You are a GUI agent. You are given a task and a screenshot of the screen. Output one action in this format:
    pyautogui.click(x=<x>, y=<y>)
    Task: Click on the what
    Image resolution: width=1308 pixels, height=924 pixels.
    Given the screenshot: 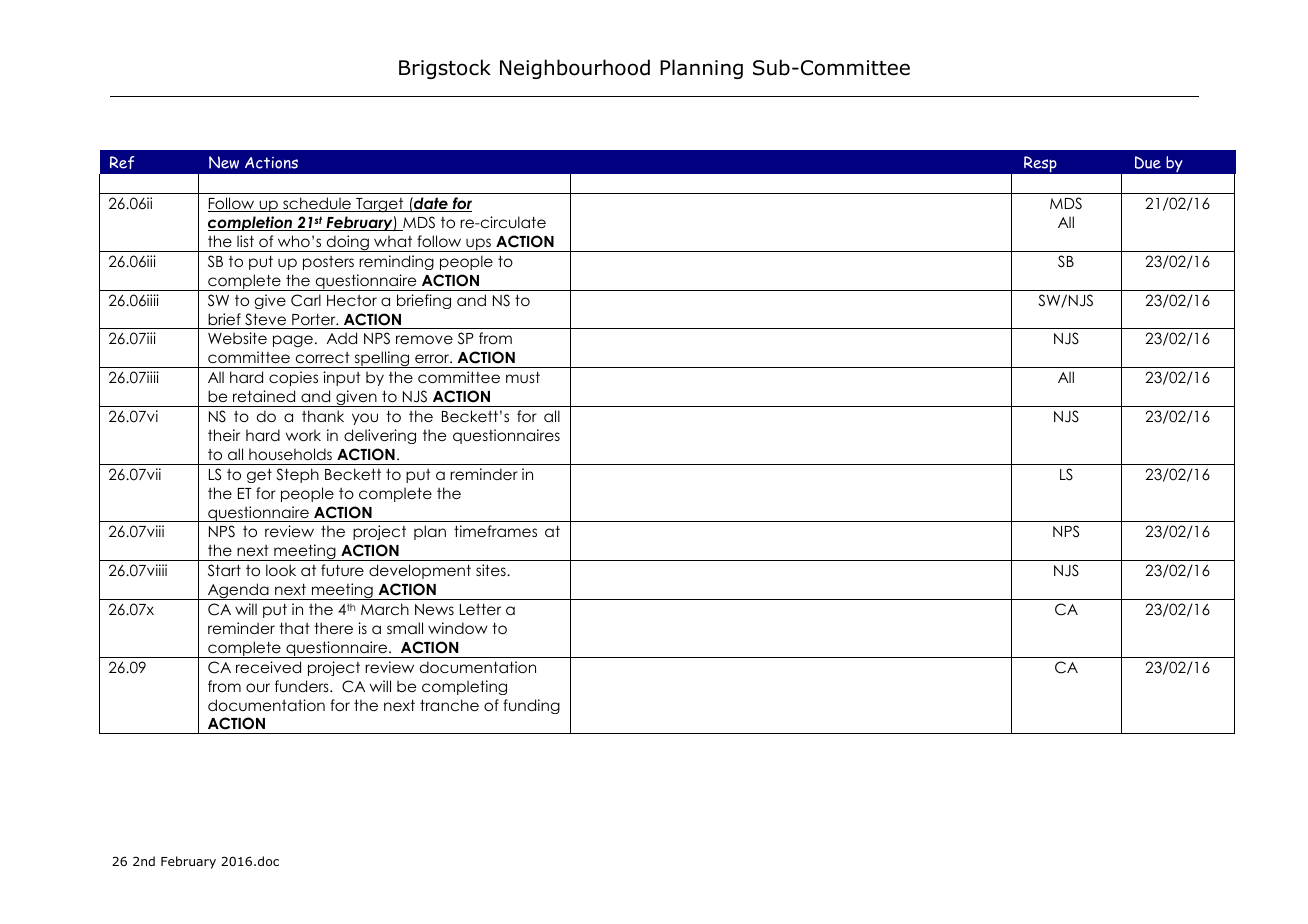 What is the action you would take?
    pyautogui.click(x=393, y=241)
